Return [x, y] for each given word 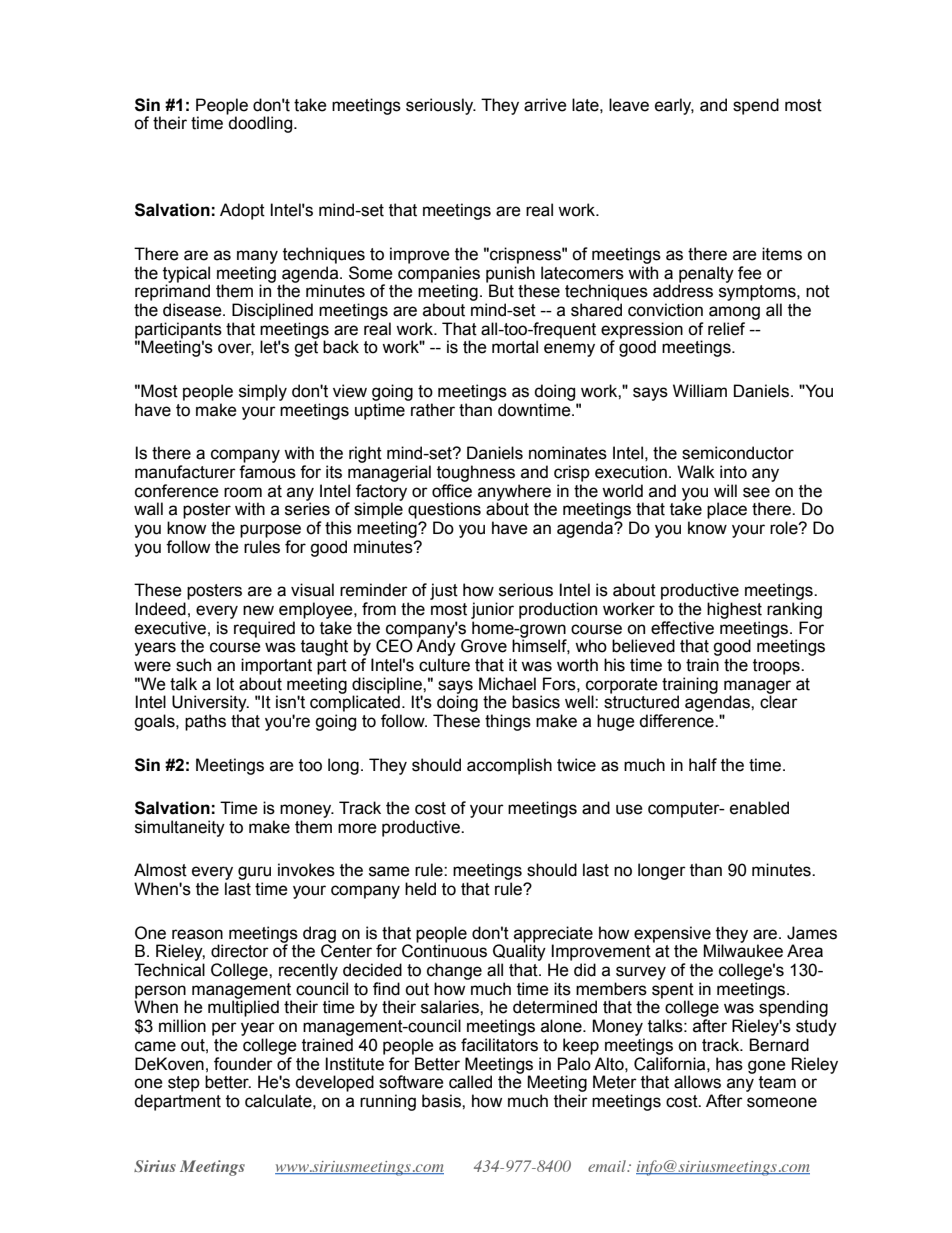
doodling [261, 123]
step [184, 1084]
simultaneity [180, 828]
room [243, 492]
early [674, 106]
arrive [545, 105]
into [733, 472]
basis [442, 1101]
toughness [476, 473]
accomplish [509, 766]
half [703, 765]
